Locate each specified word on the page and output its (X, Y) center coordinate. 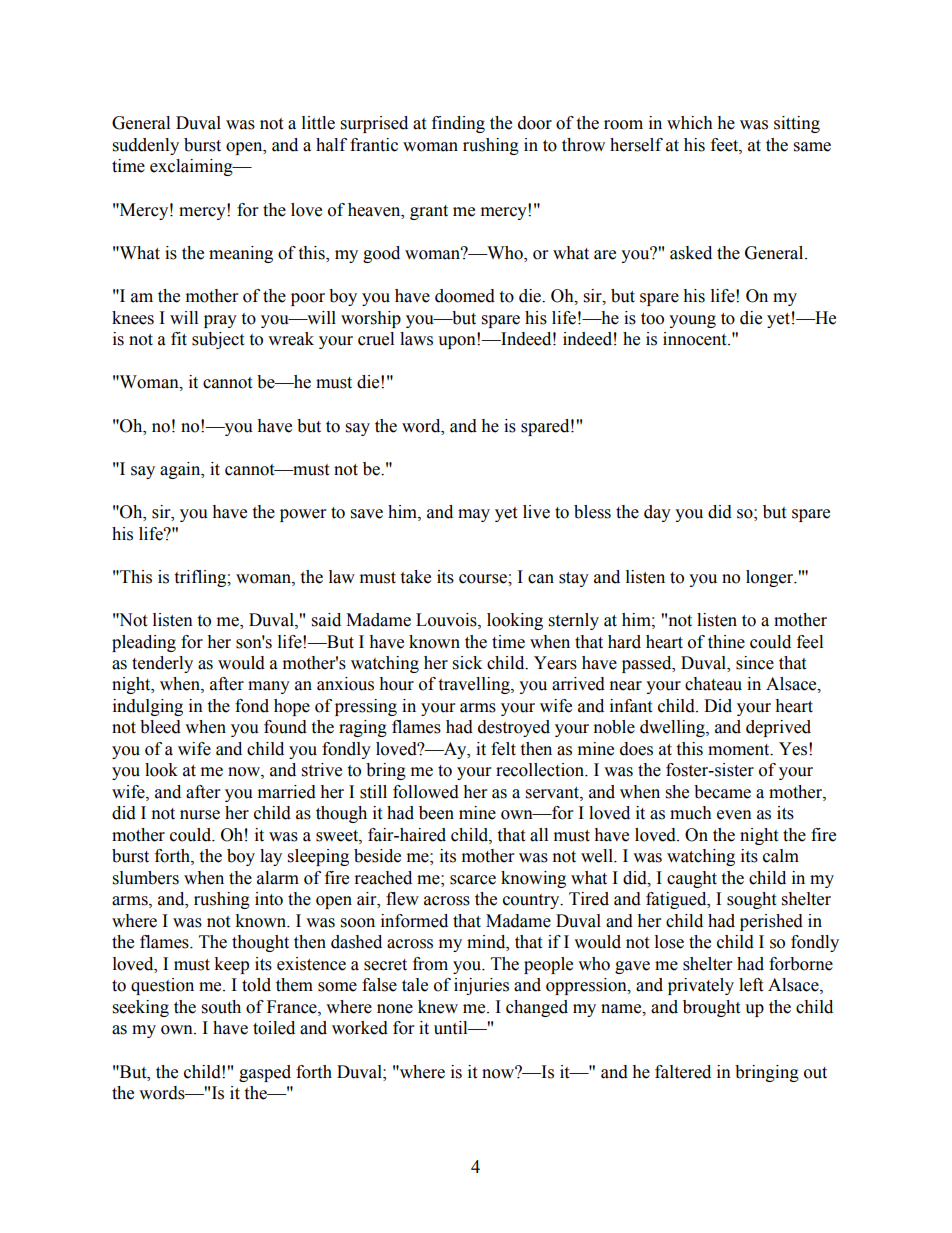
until (452, 1028)
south (221, 1007)
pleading (144, 643)
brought (711, 1008)
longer (771, 578)
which (690, 123)
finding (458, 124)
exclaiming (192, 167)
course (484, 579)
